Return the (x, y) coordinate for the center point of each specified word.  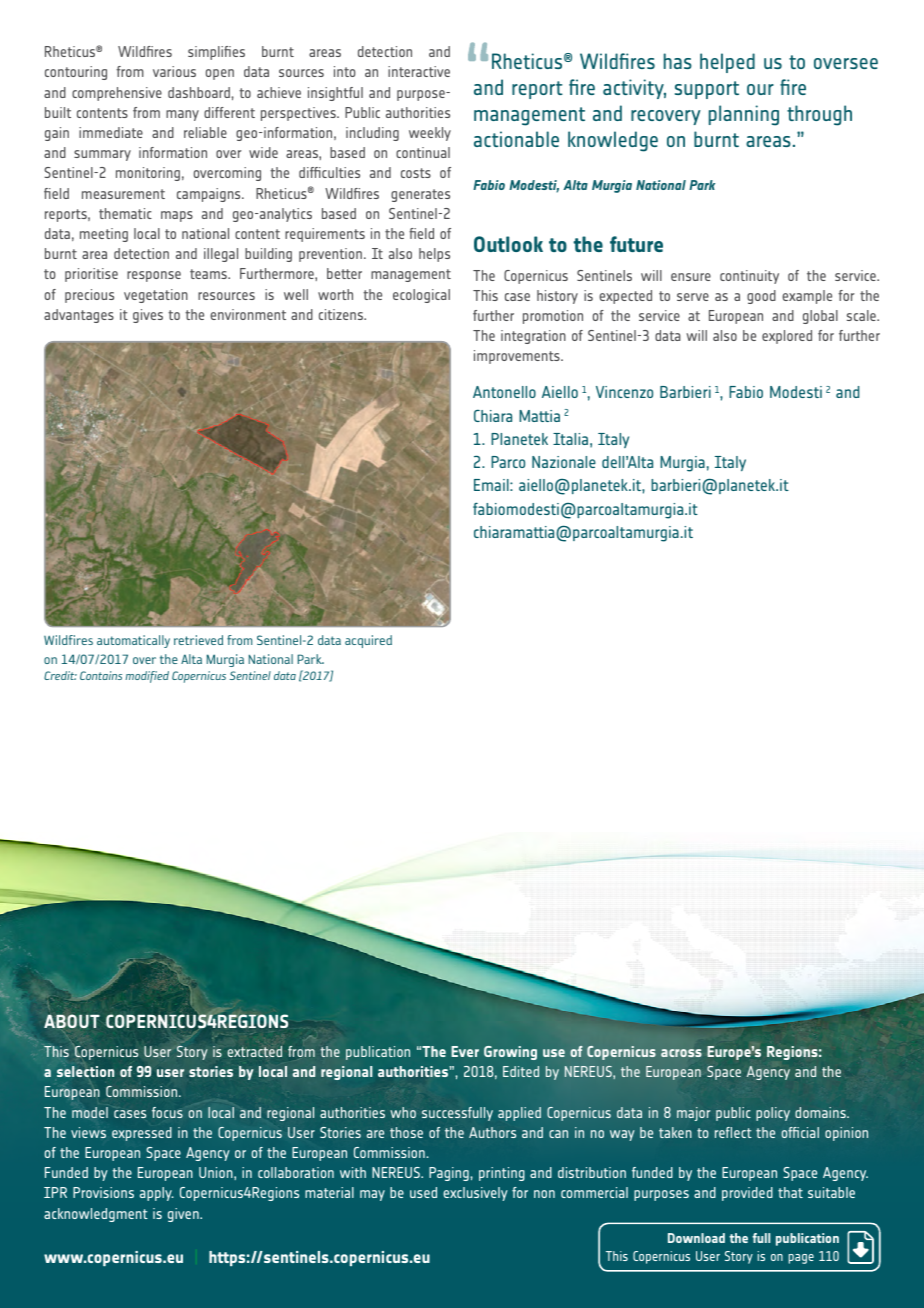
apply (157, 1194)
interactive (419, 71)
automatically (133, 641)
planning (744, 115)
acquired (368, 641)
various (174, 71)
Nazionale (564, 462)
